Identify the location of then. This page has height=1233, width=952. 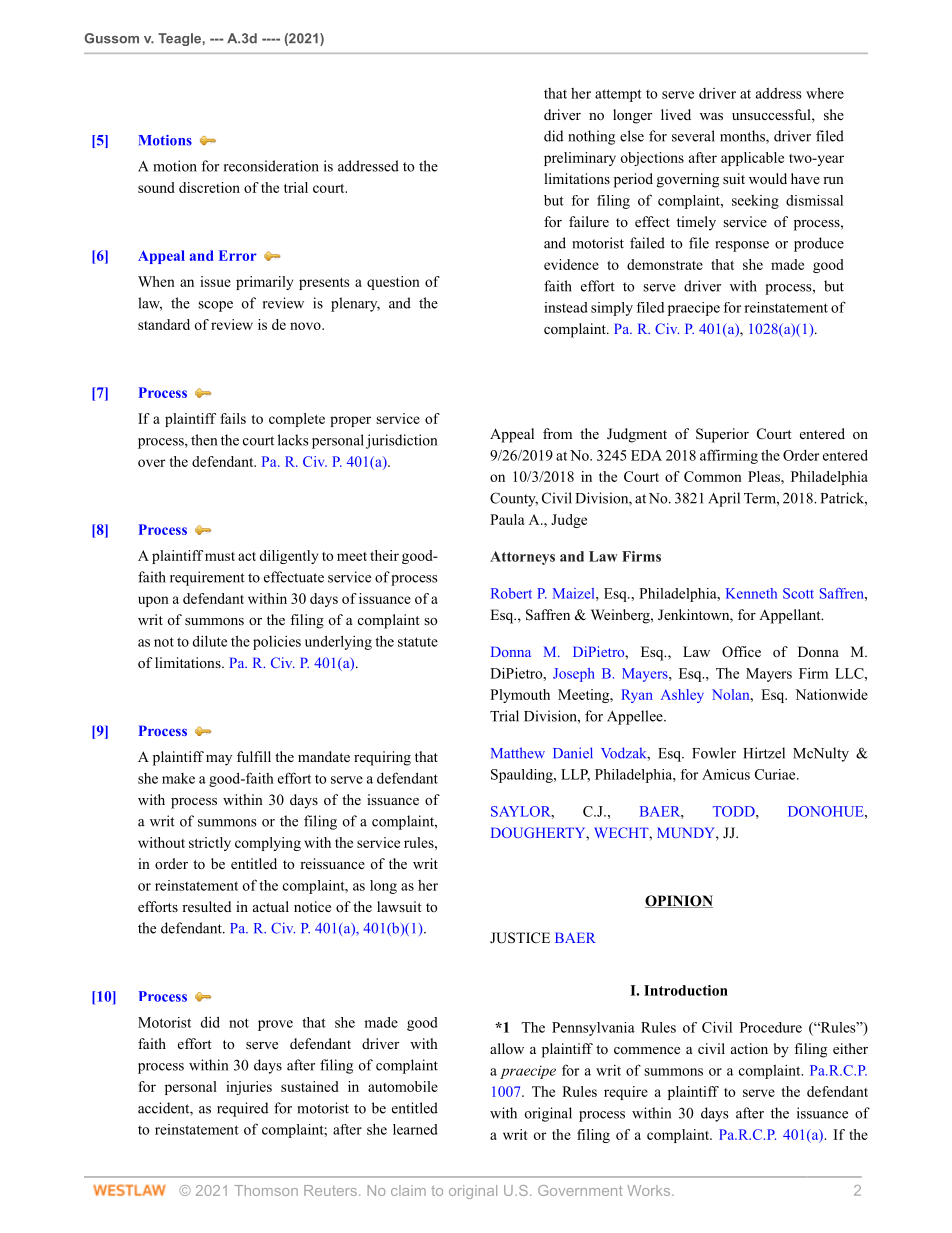
(204, 440).
